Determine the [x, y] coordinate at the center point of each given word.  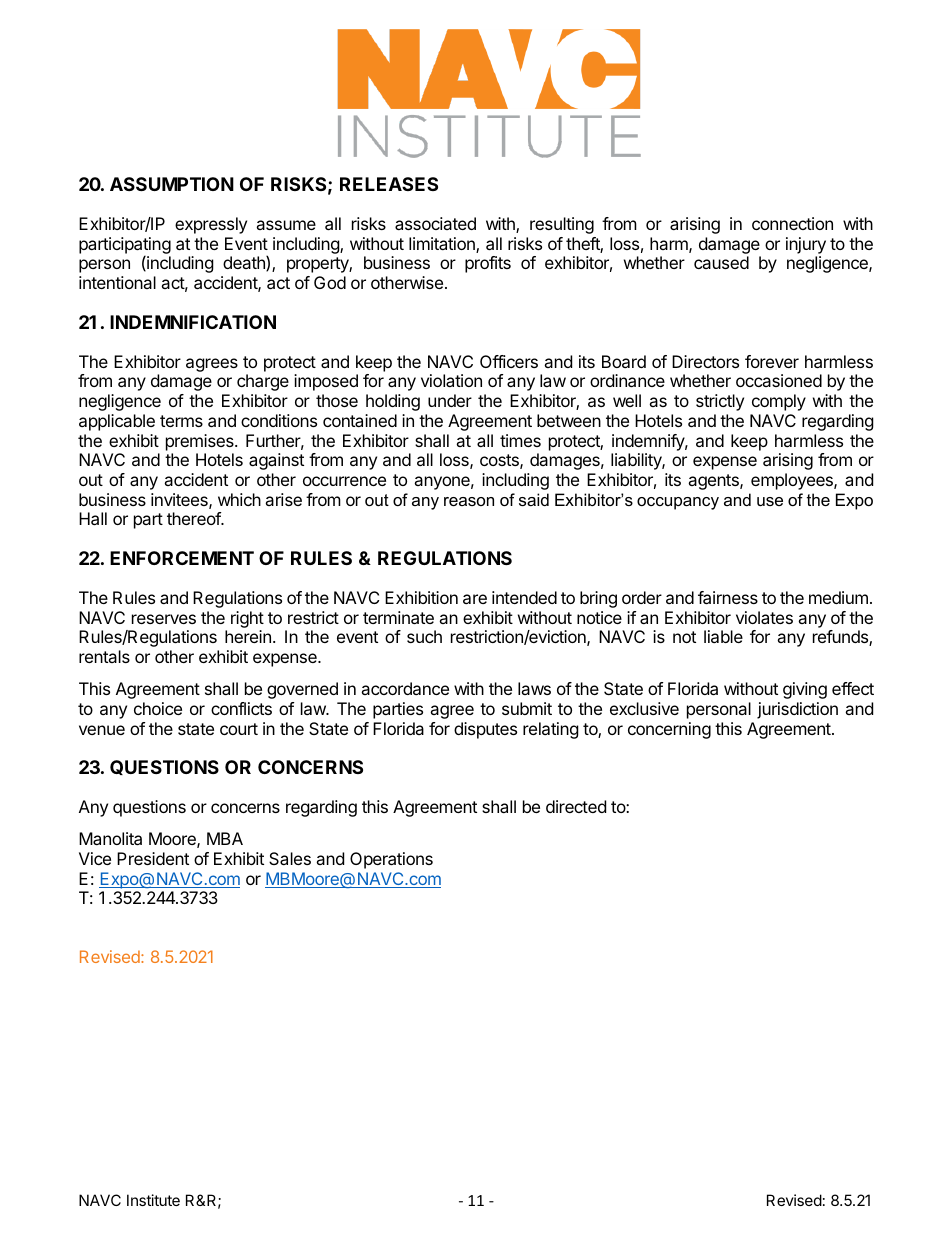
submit [527, 708]
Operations [391, 860]
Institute [153, 1200]
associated [435, 223]
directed [576, 806]
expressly [211, 225]
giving [805, 690]
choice [158, 708]
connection [792, 223]
